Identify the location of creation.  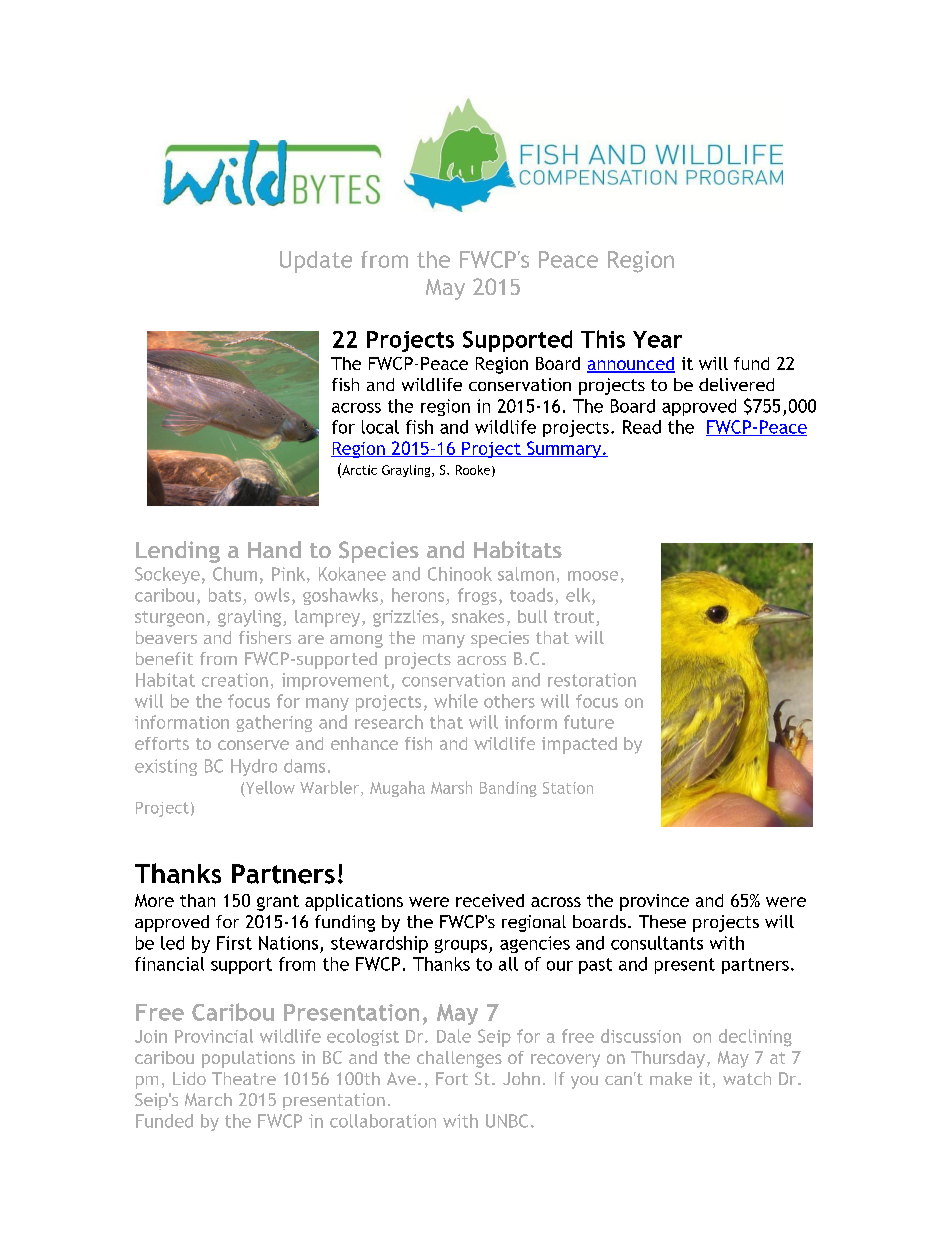
(235, 680).
